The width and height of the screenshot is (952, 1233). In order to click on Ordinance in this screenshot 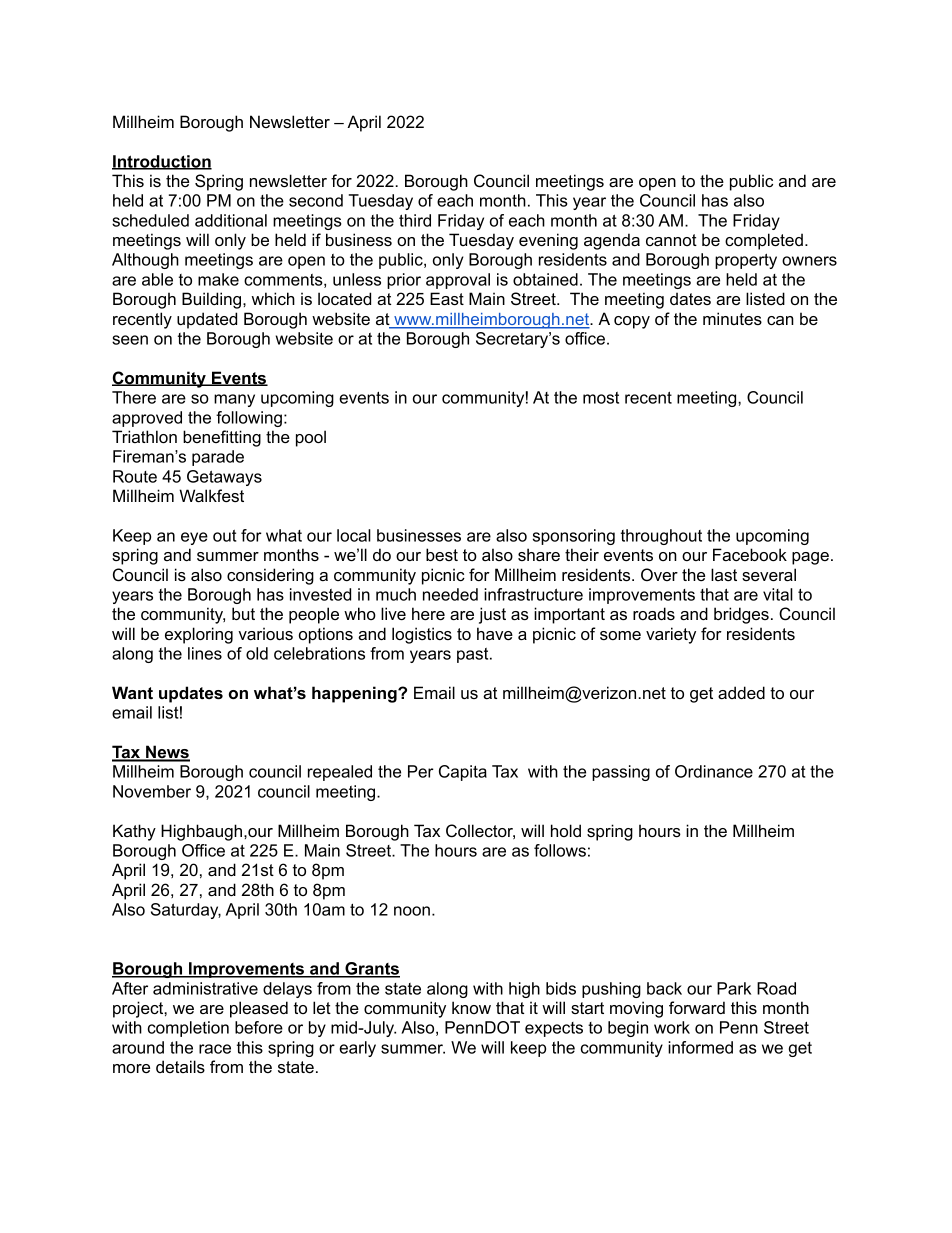, I will do `click(714, 771)`.
